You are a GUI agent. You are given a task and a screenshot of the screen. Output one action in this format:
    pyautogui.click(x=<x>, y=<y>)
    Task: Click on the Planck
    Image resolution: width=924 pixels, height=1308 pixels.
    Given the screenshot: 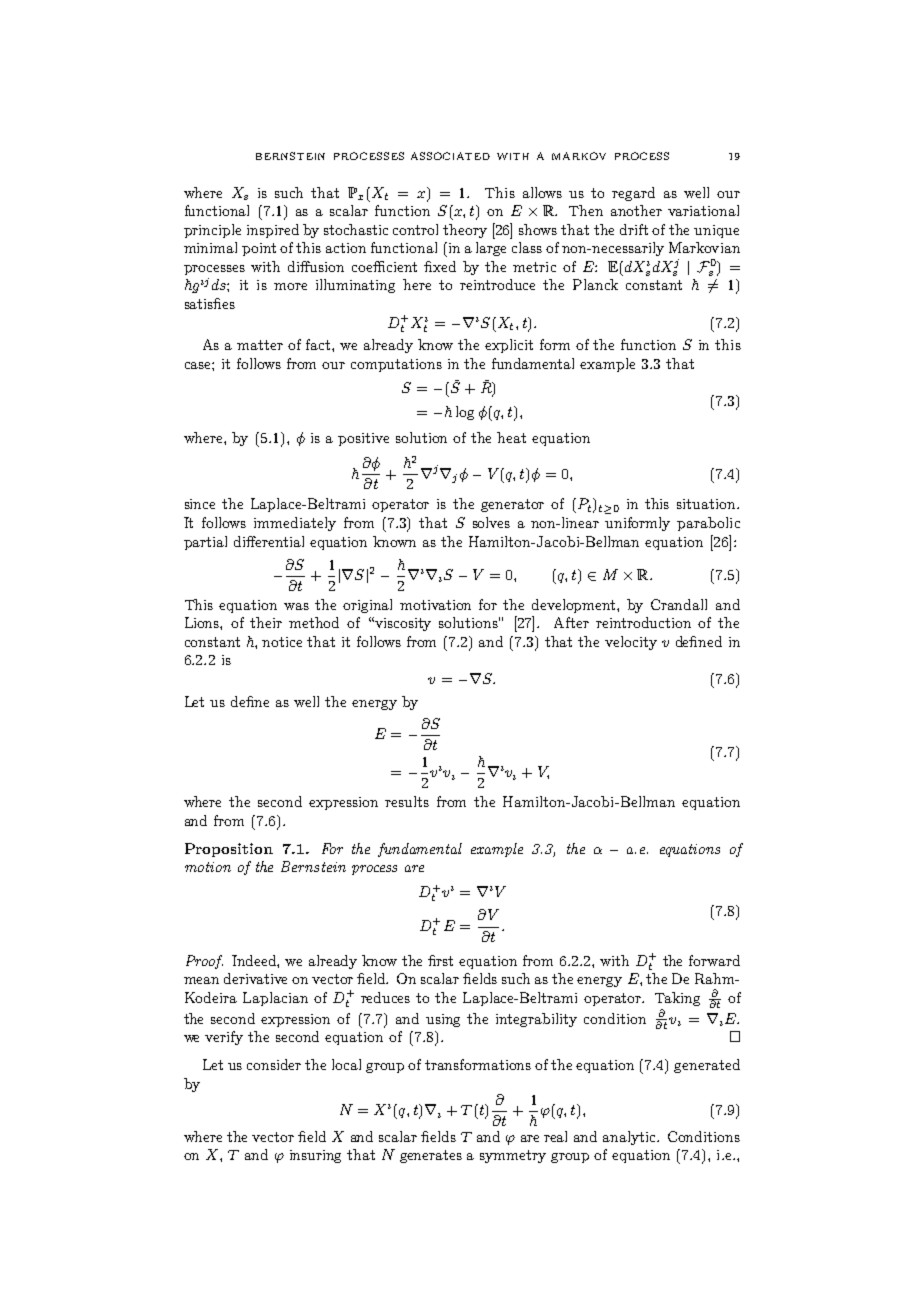 What is the action you would take?
    pyautogui.click(x=595, y=284)
